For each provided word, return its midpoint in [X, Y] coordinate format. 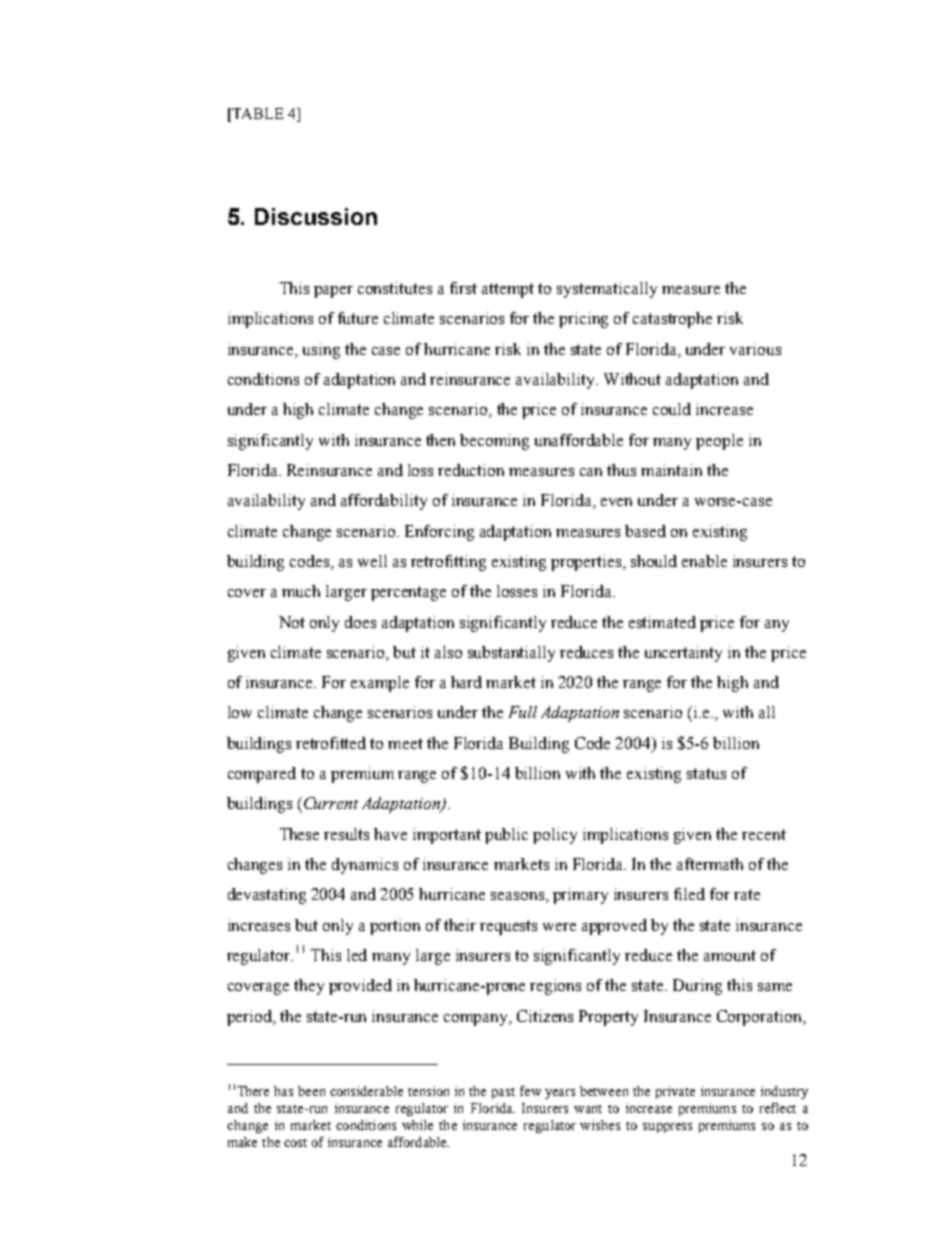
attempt [508, 290]
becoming [494, 442]
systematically [607, 290]
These [299, 834]
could [672, 409]
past [503, 1093]
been [311, 1091]
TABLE [257, 113]
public [506, 836]
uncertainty [683, 654]
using [321, 351]
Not [292, 622]
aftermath [710, 864]
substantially [511, 654]
